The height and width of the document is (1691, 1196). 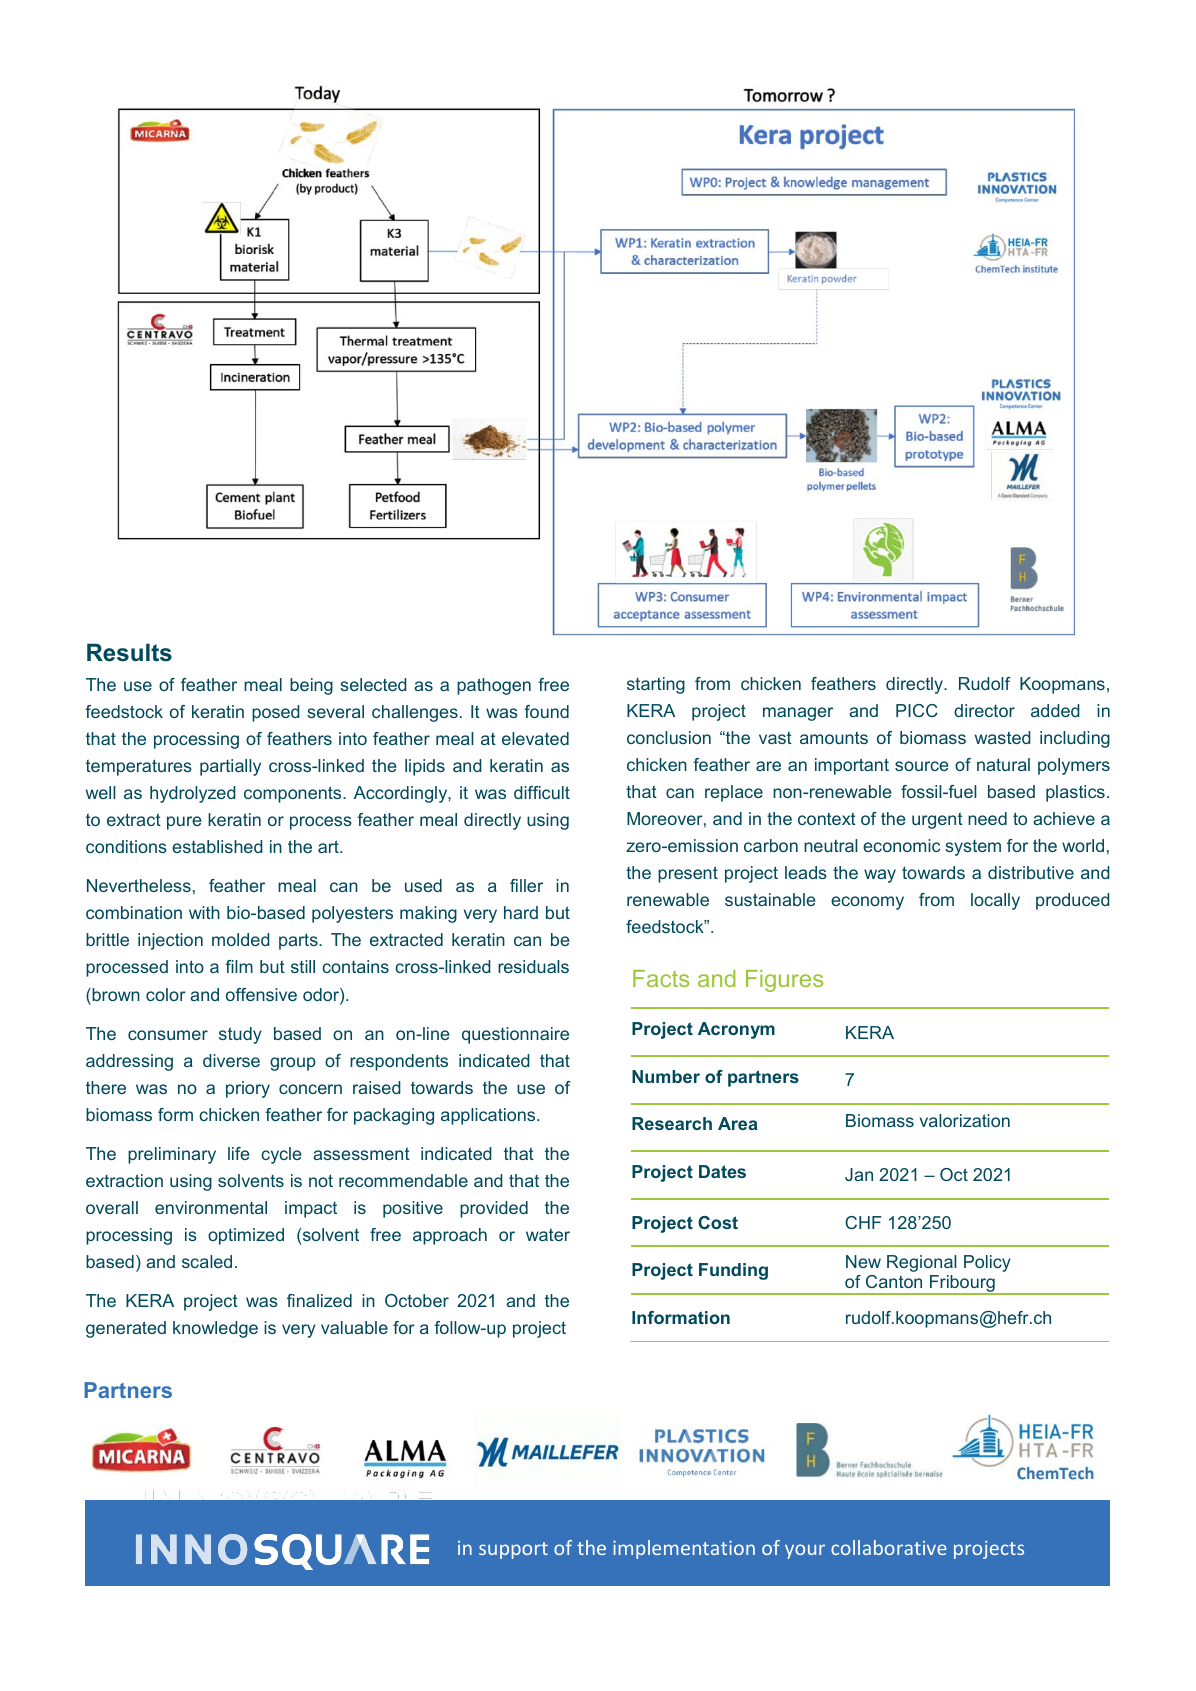 I want to click on residuals, so click(x=533, y=966).
